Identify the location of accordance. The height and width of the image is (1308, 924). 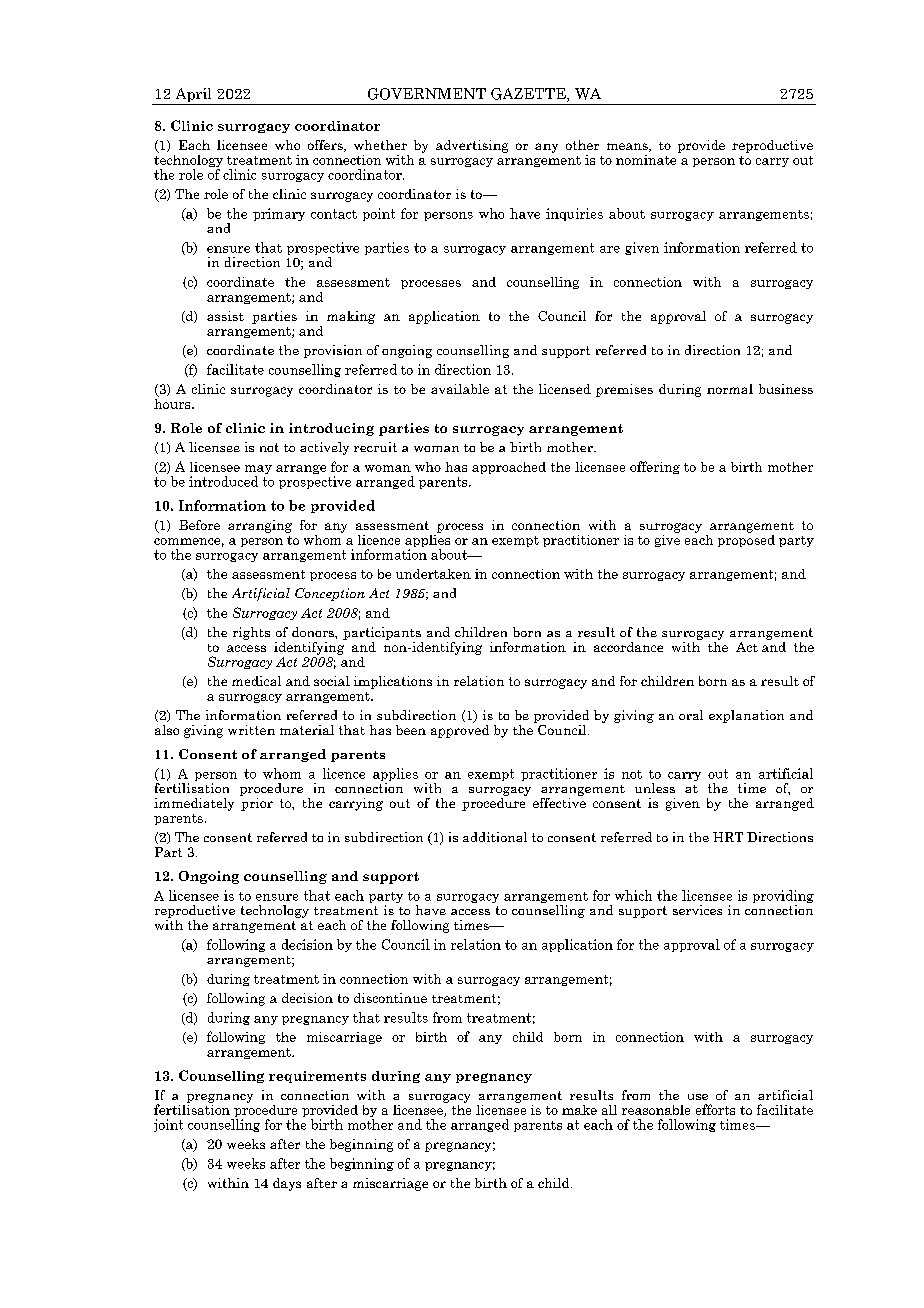
(628, 647).
